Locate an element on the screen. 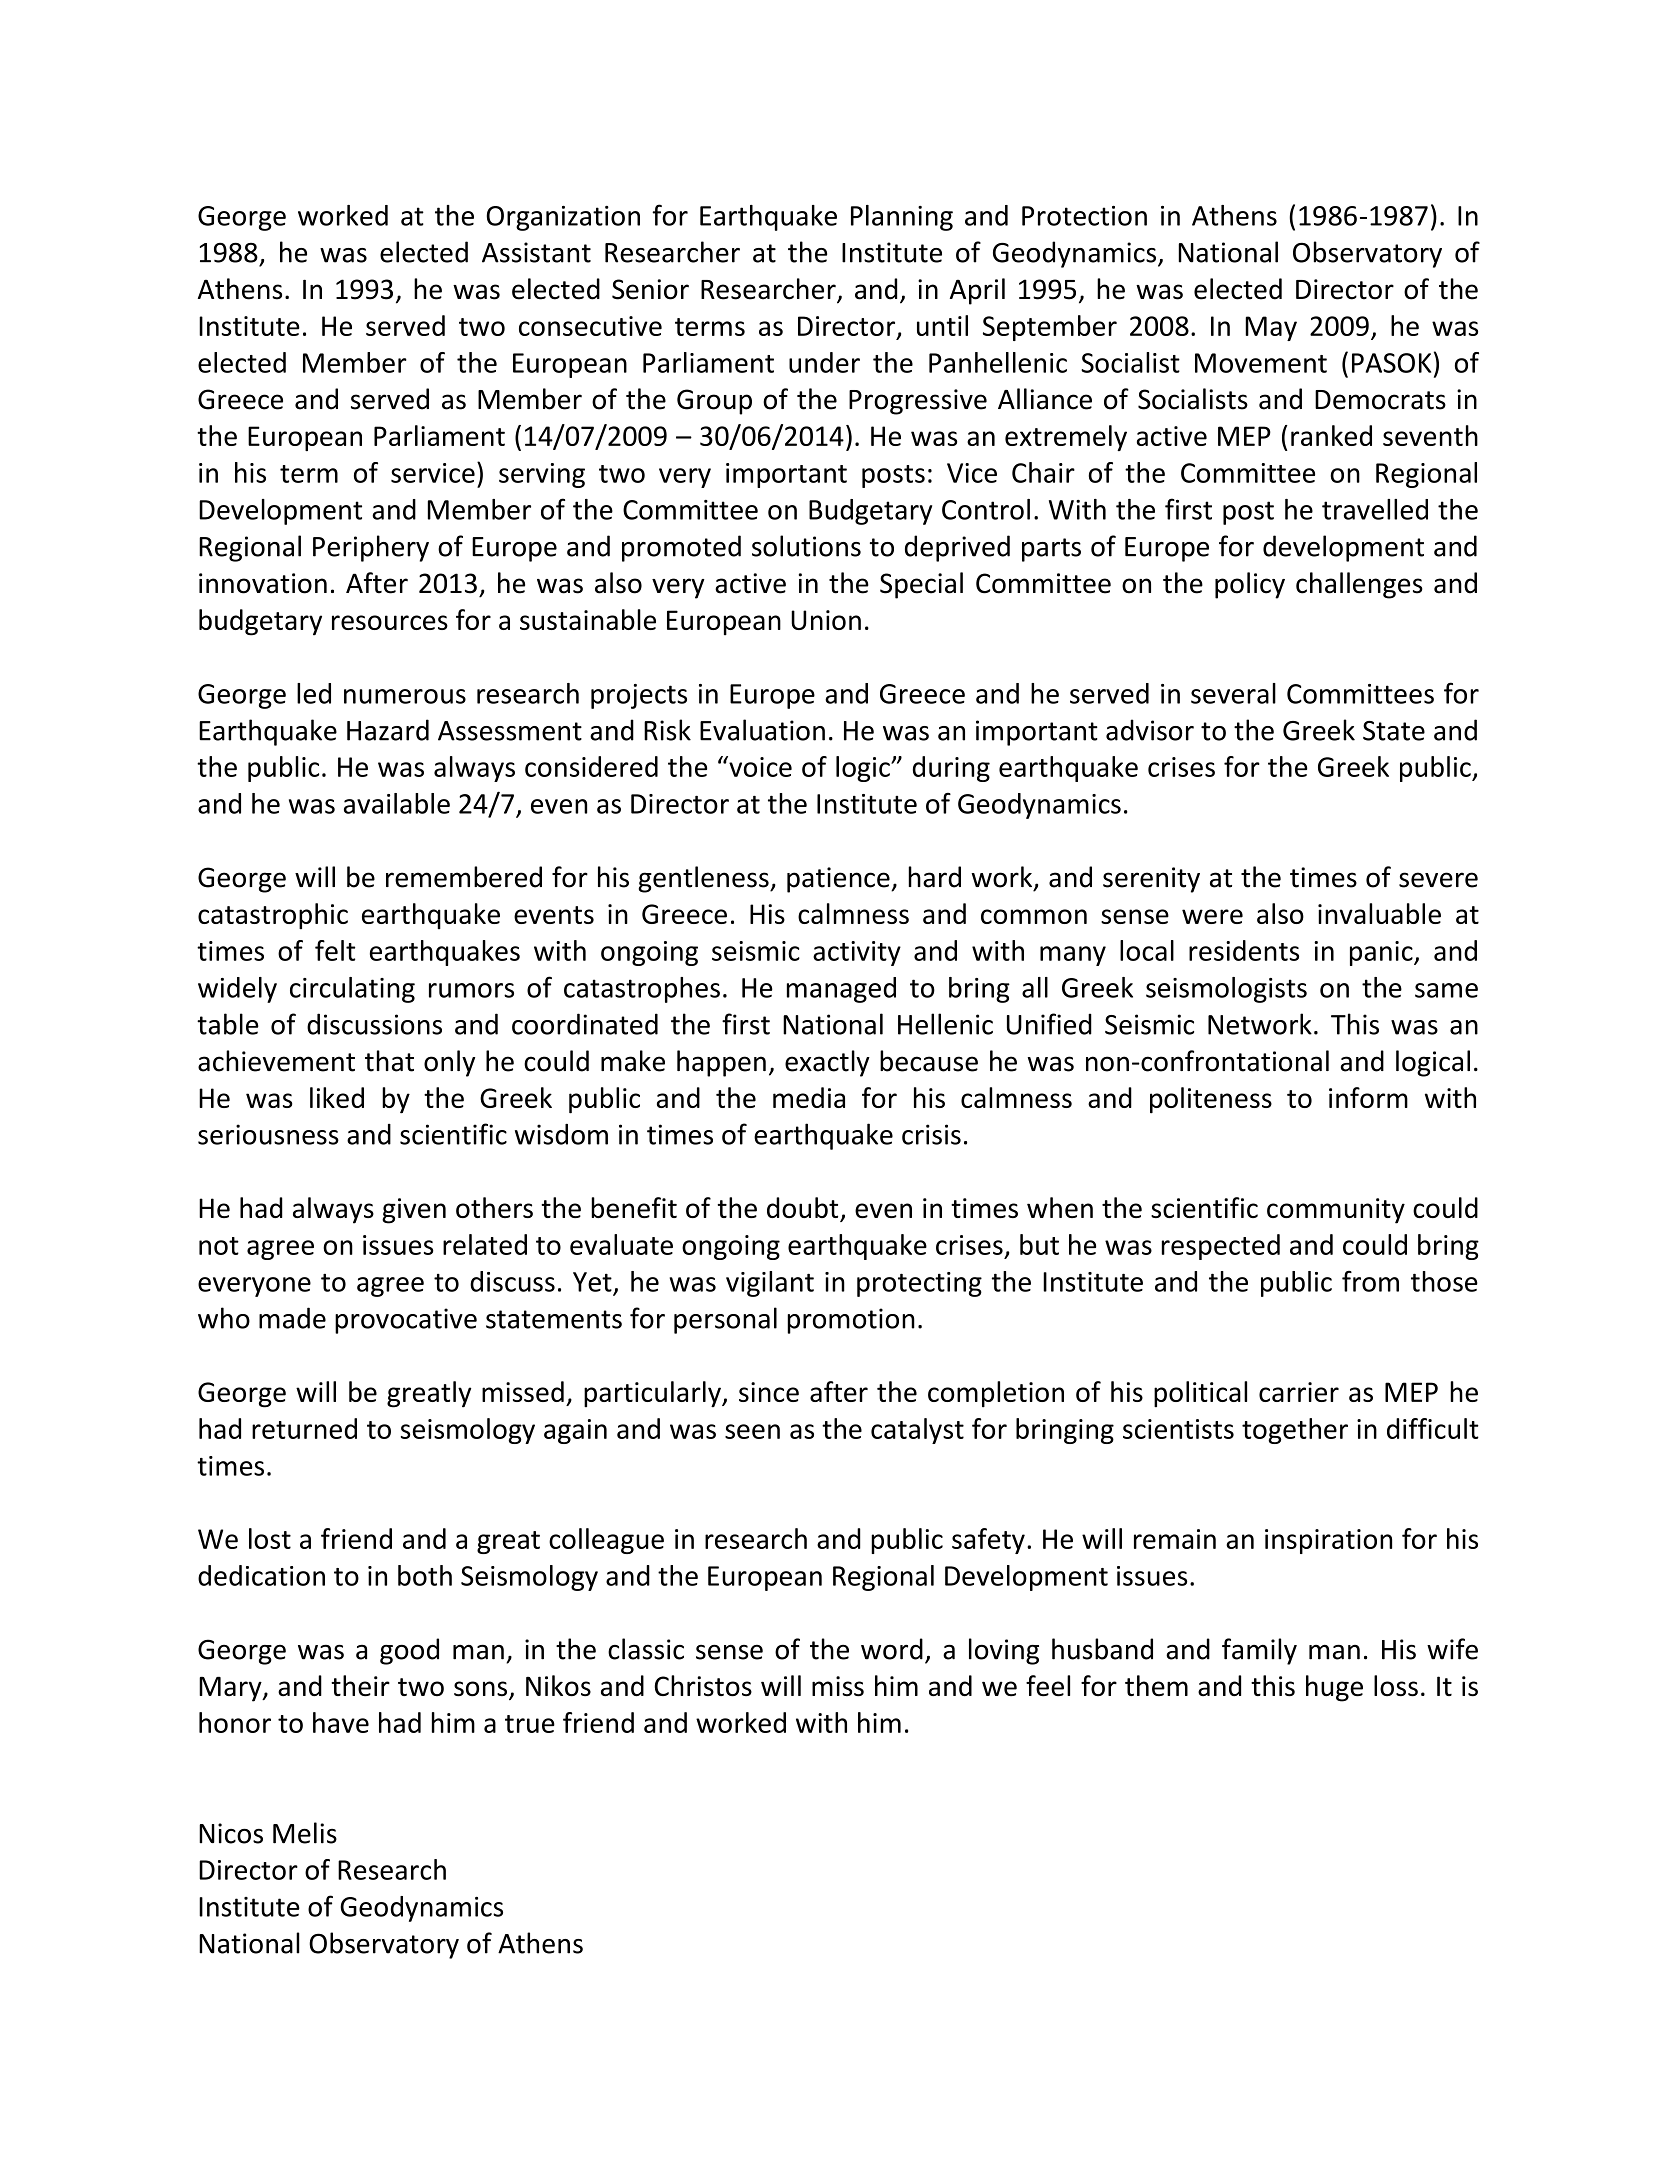 The height and width of the screenshot is (2168, 1676). Melis is located at coordinates (305, 1833).
